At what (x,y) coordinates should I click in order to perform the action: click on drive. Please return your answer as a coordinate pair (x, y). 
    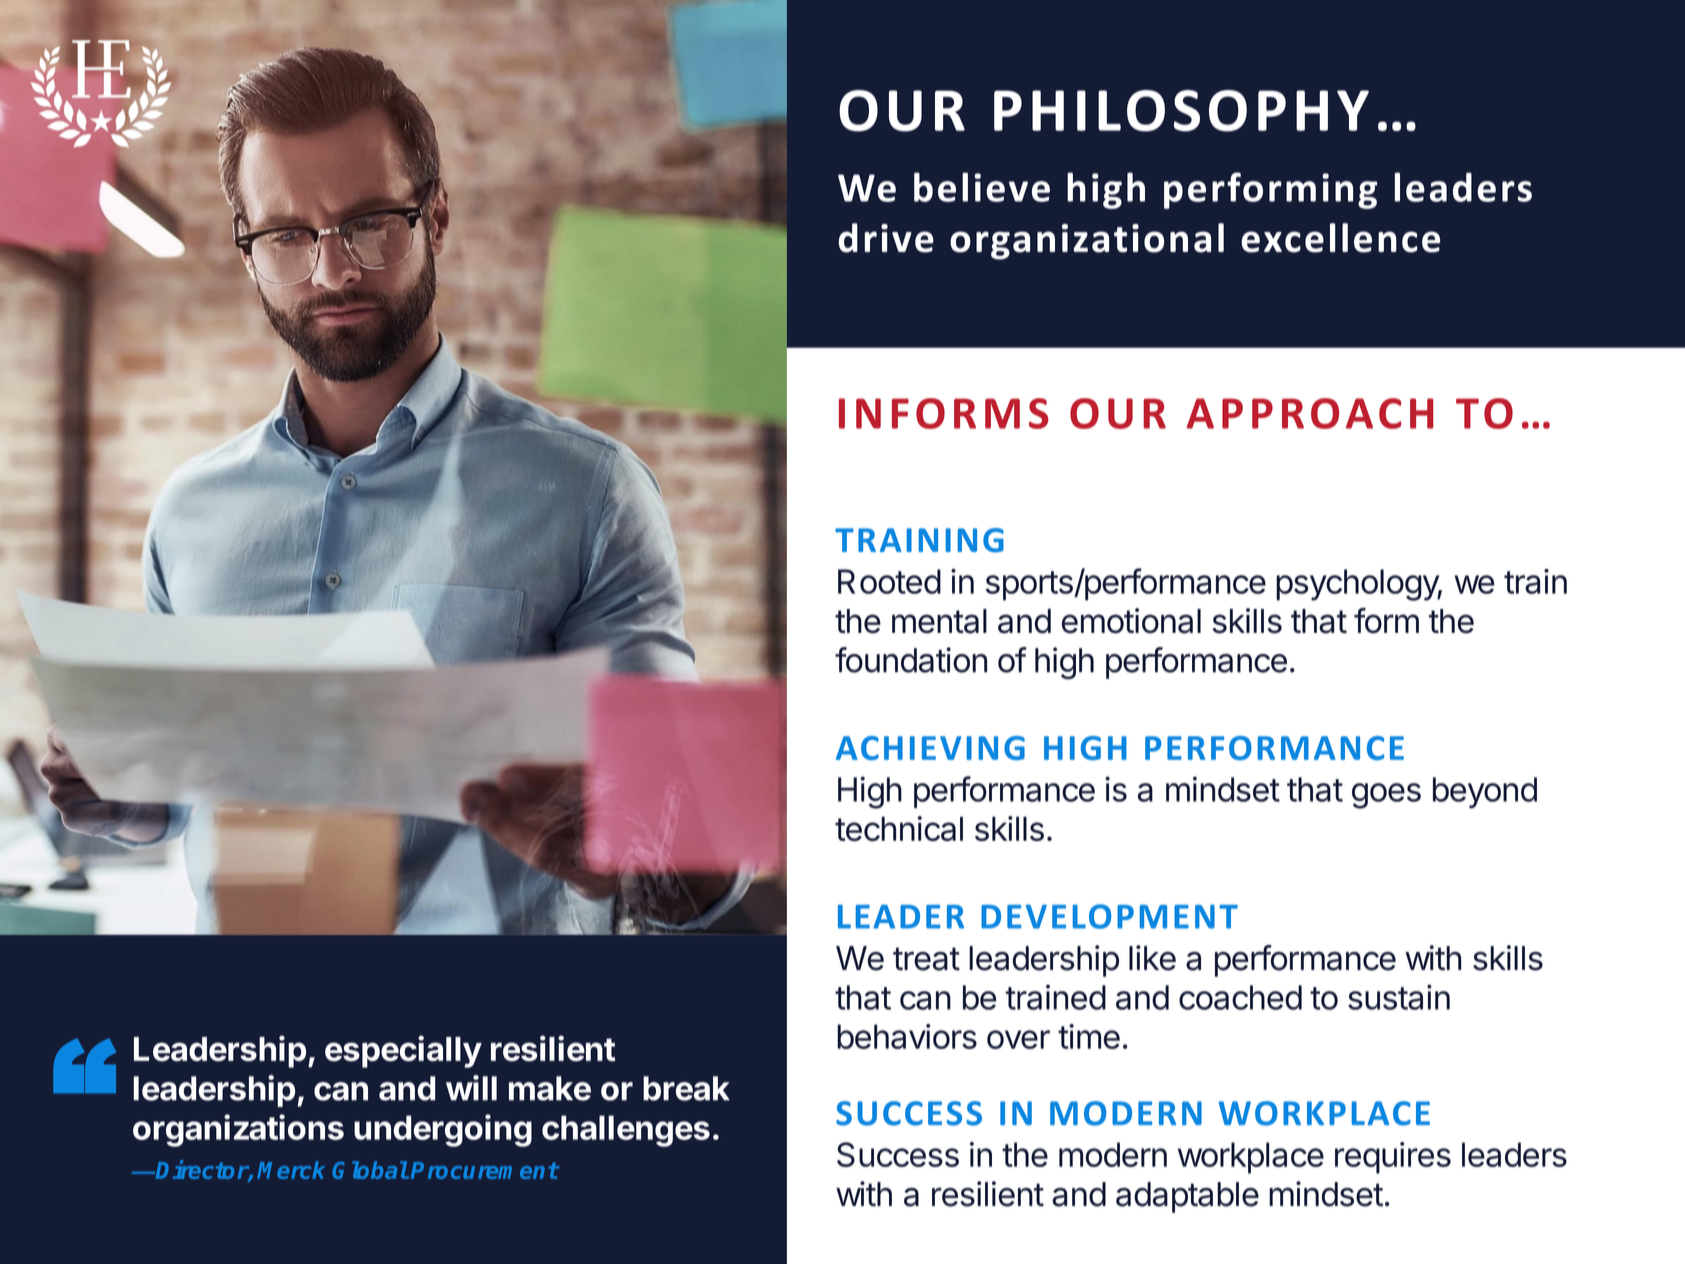
    Looking at the image, I should click on (886, 238).
